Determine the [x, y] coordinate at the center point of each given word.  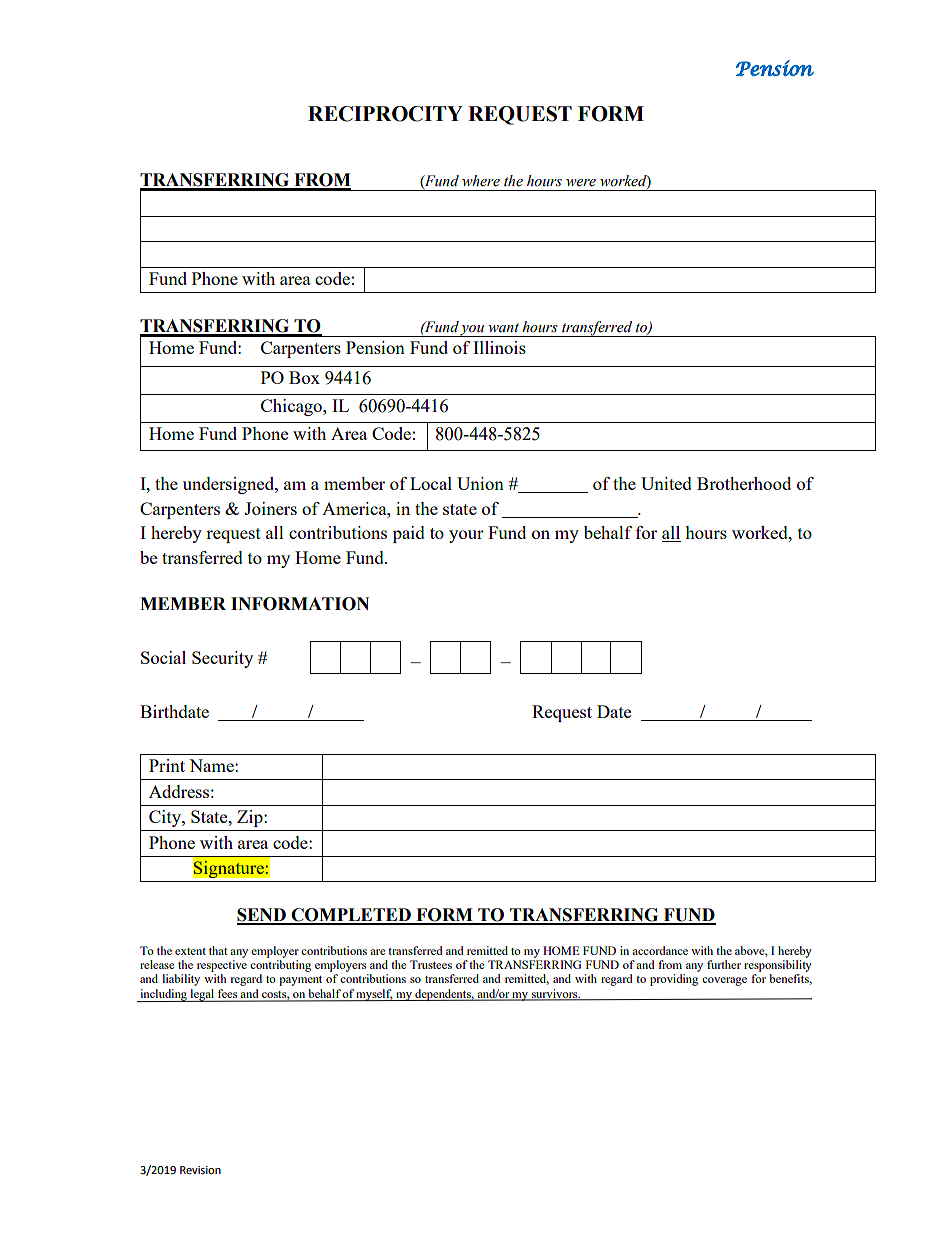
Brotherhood [744, 483]
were [581, 183]
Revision [200, 1170]
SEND [262, 916]
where [481, 181]
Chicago [292, 407]
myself [374, 995]
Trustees [431, 964]
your [466, 536]
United [666, 483]
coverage [724, 981]
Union [480, 483]
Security [222, 659]
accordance [660, 950]
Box [304, 377]
